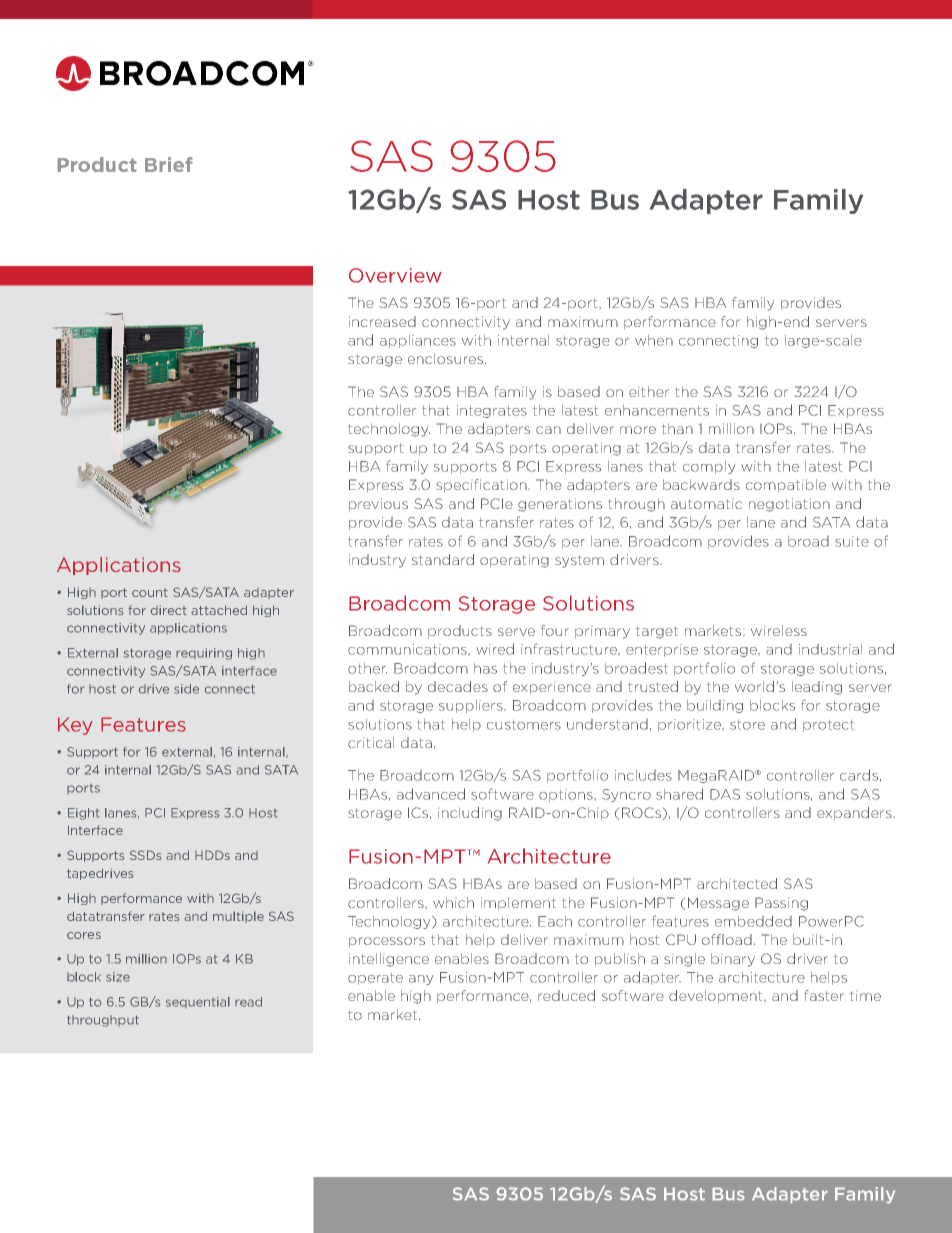  I want to click on count, so click(150, 592).
